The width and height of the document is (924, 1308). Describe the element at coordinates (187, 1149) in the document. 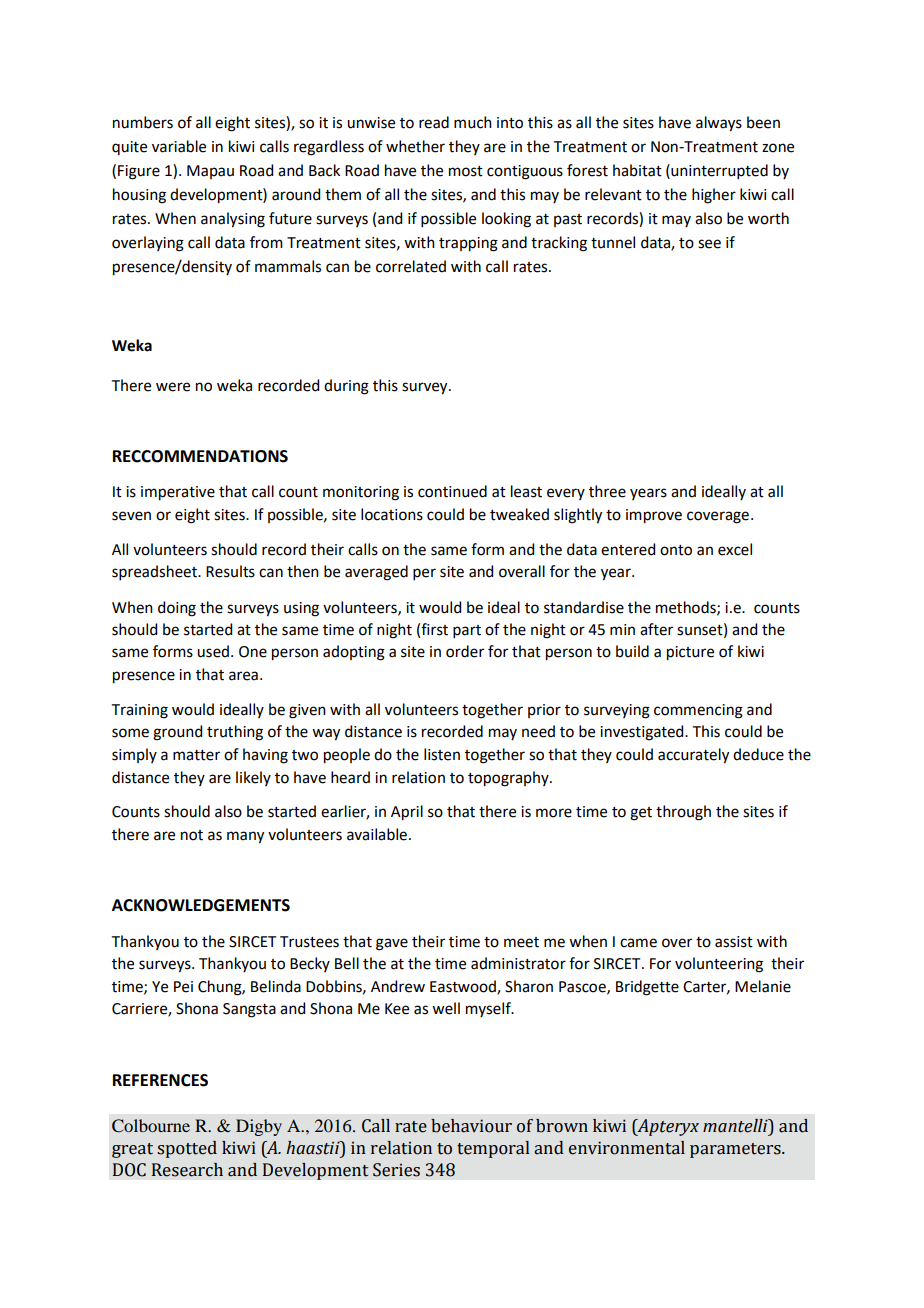

I see `spotted` at that location.
